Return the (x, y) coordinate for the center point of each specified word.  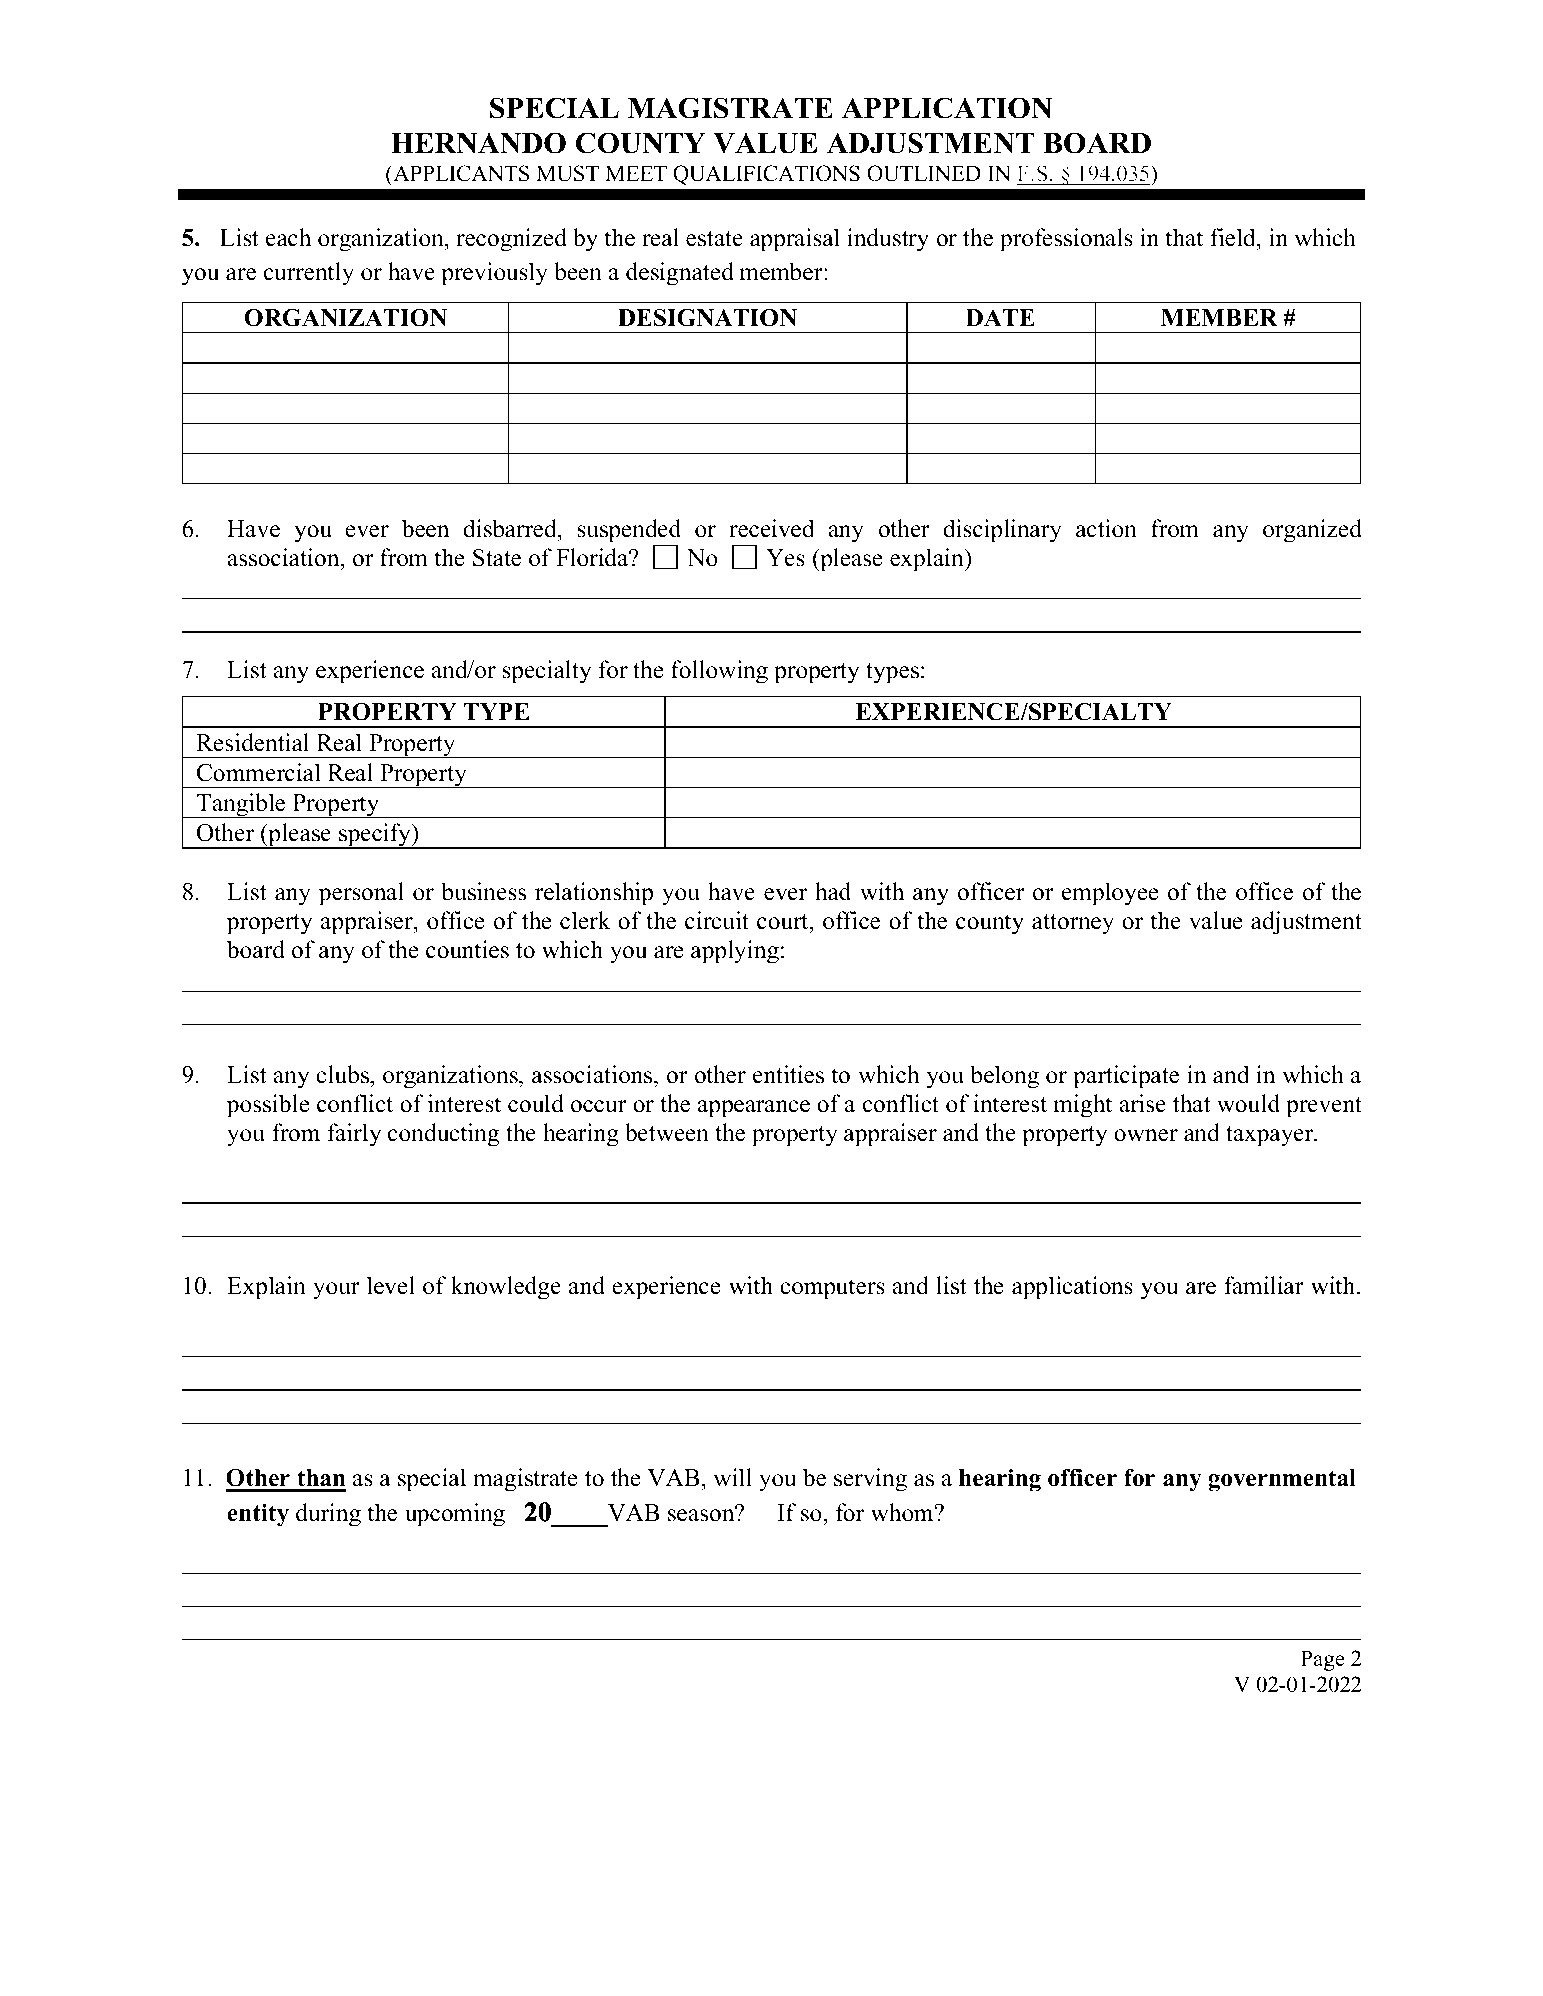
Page (1322, 1660)
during (328, 1515)
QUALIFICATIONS (766, 175)
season (702, 1515)
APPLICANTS (460, 173)
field (1234, 239)
